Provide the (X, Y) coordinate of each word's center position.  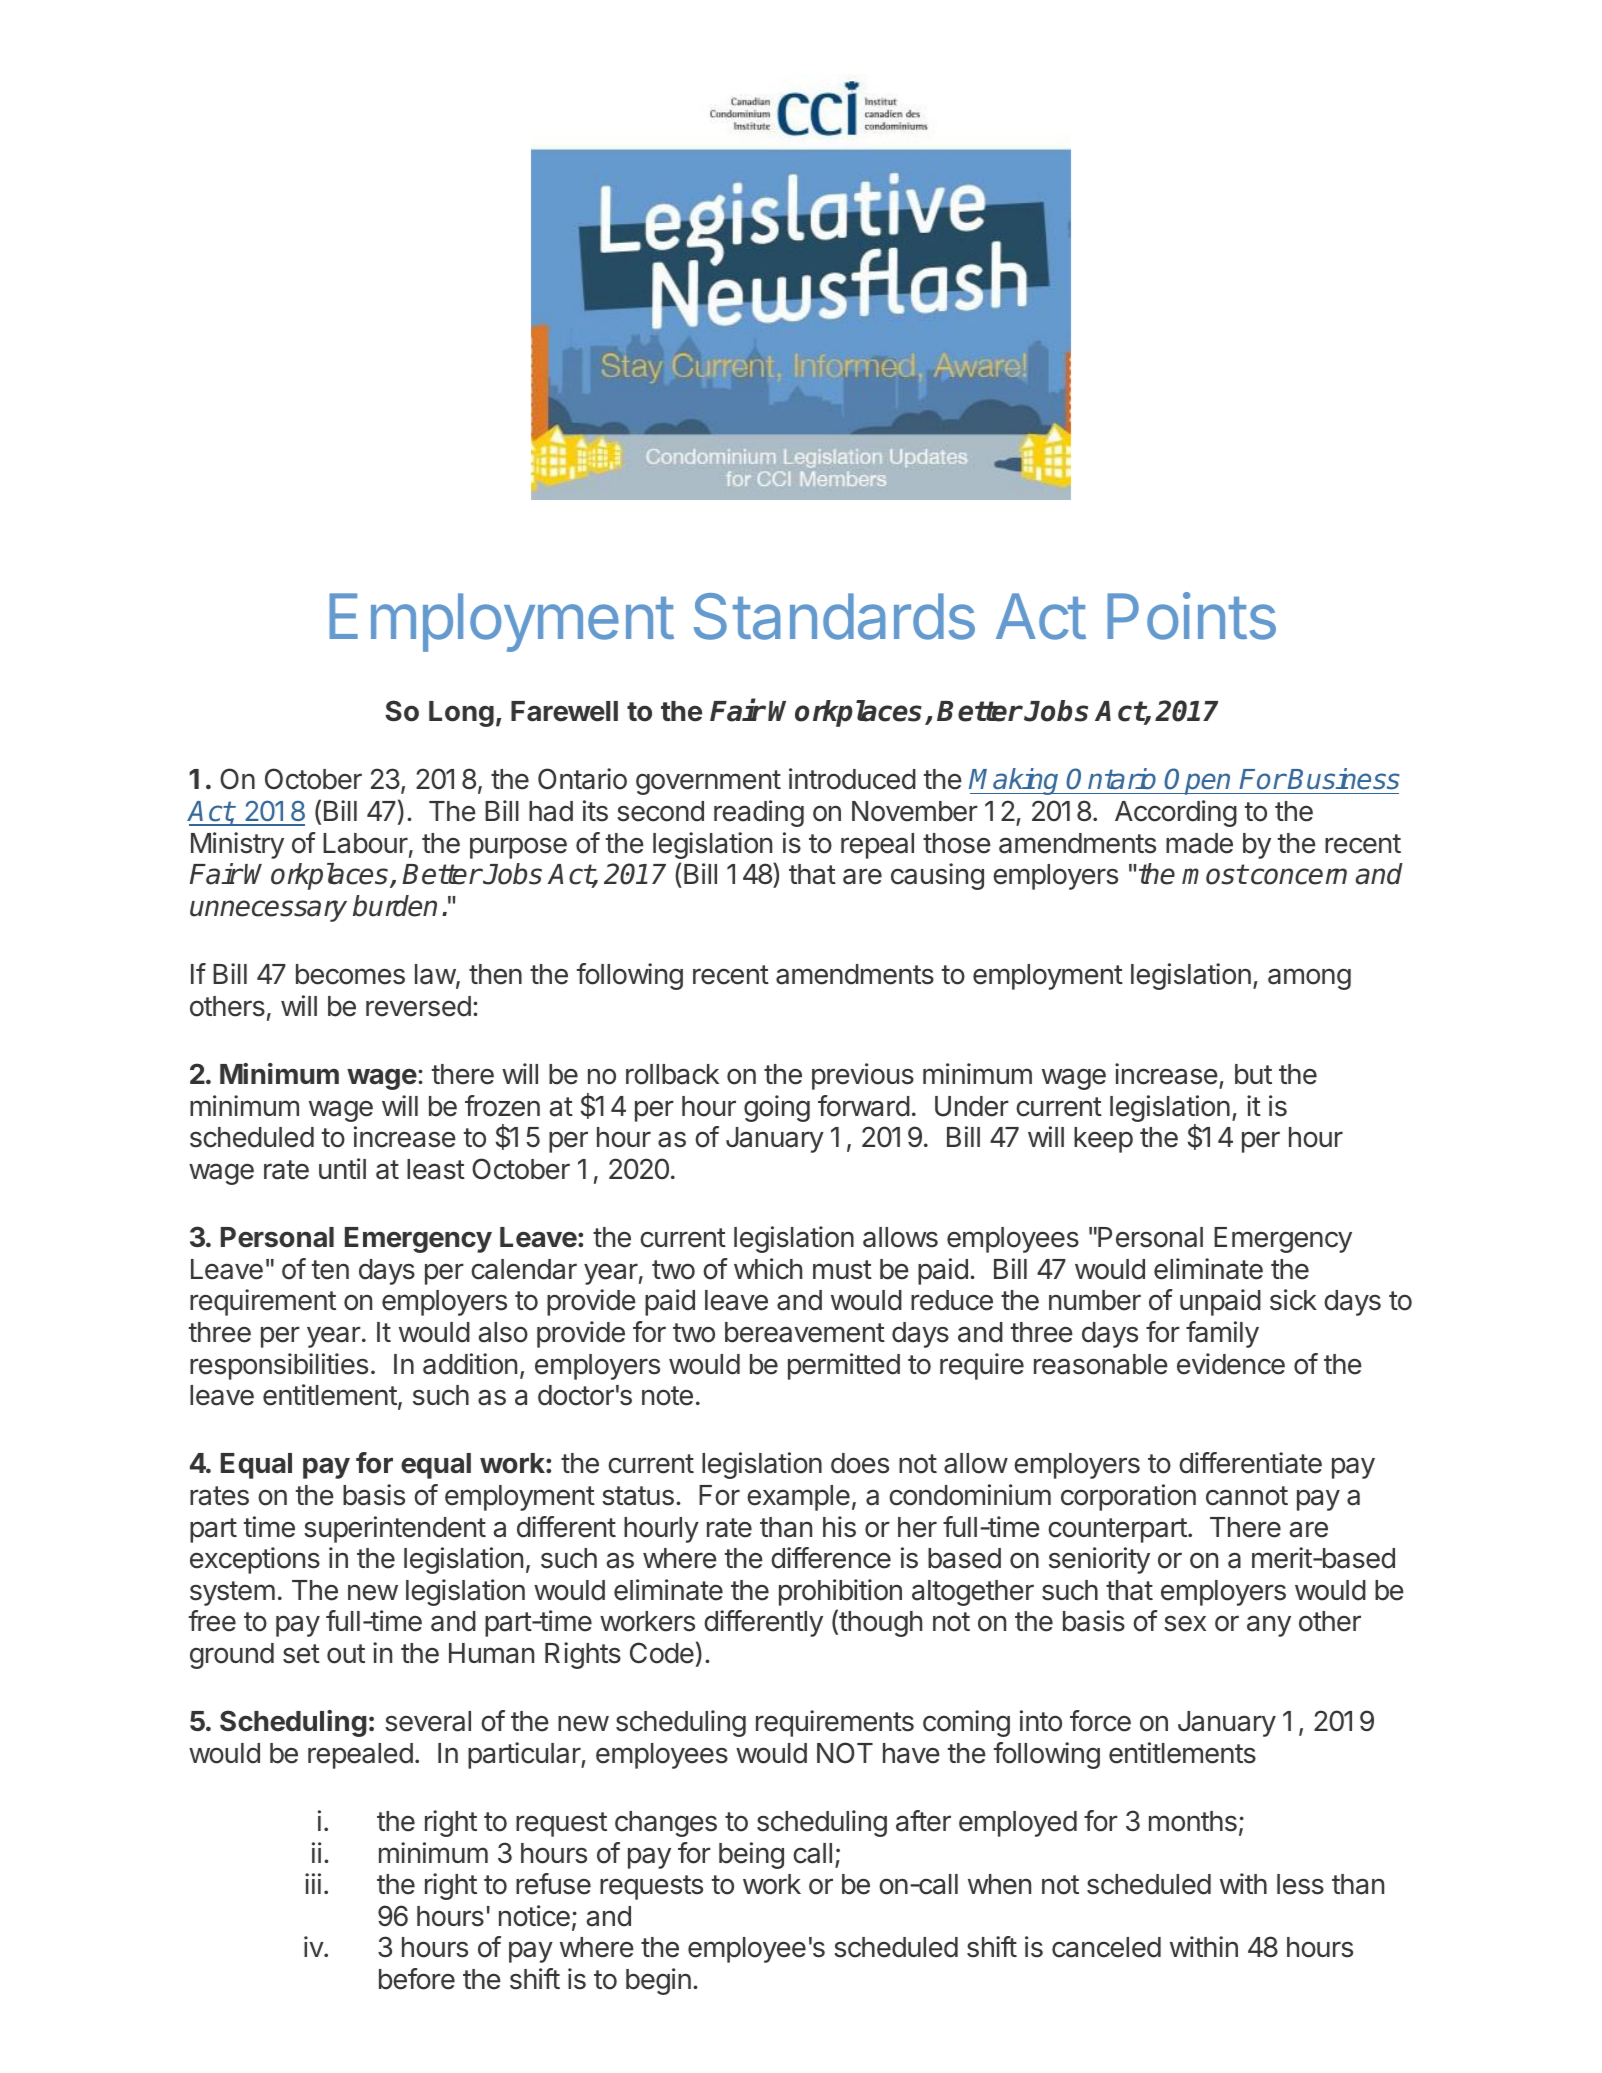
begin (658, 1981)
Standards (834, 616)
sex (1185, 1623)
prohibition (840, 1592)
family (1222, 1334)
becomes (350, 974)
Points (1191, 616)
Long (461, 714)
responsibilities (279, 1366)
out (346, 1654)
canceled (1106, 1947)
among (1309, 979)
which (768, 1269)
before (417, 1979)
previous (863, 1076)
